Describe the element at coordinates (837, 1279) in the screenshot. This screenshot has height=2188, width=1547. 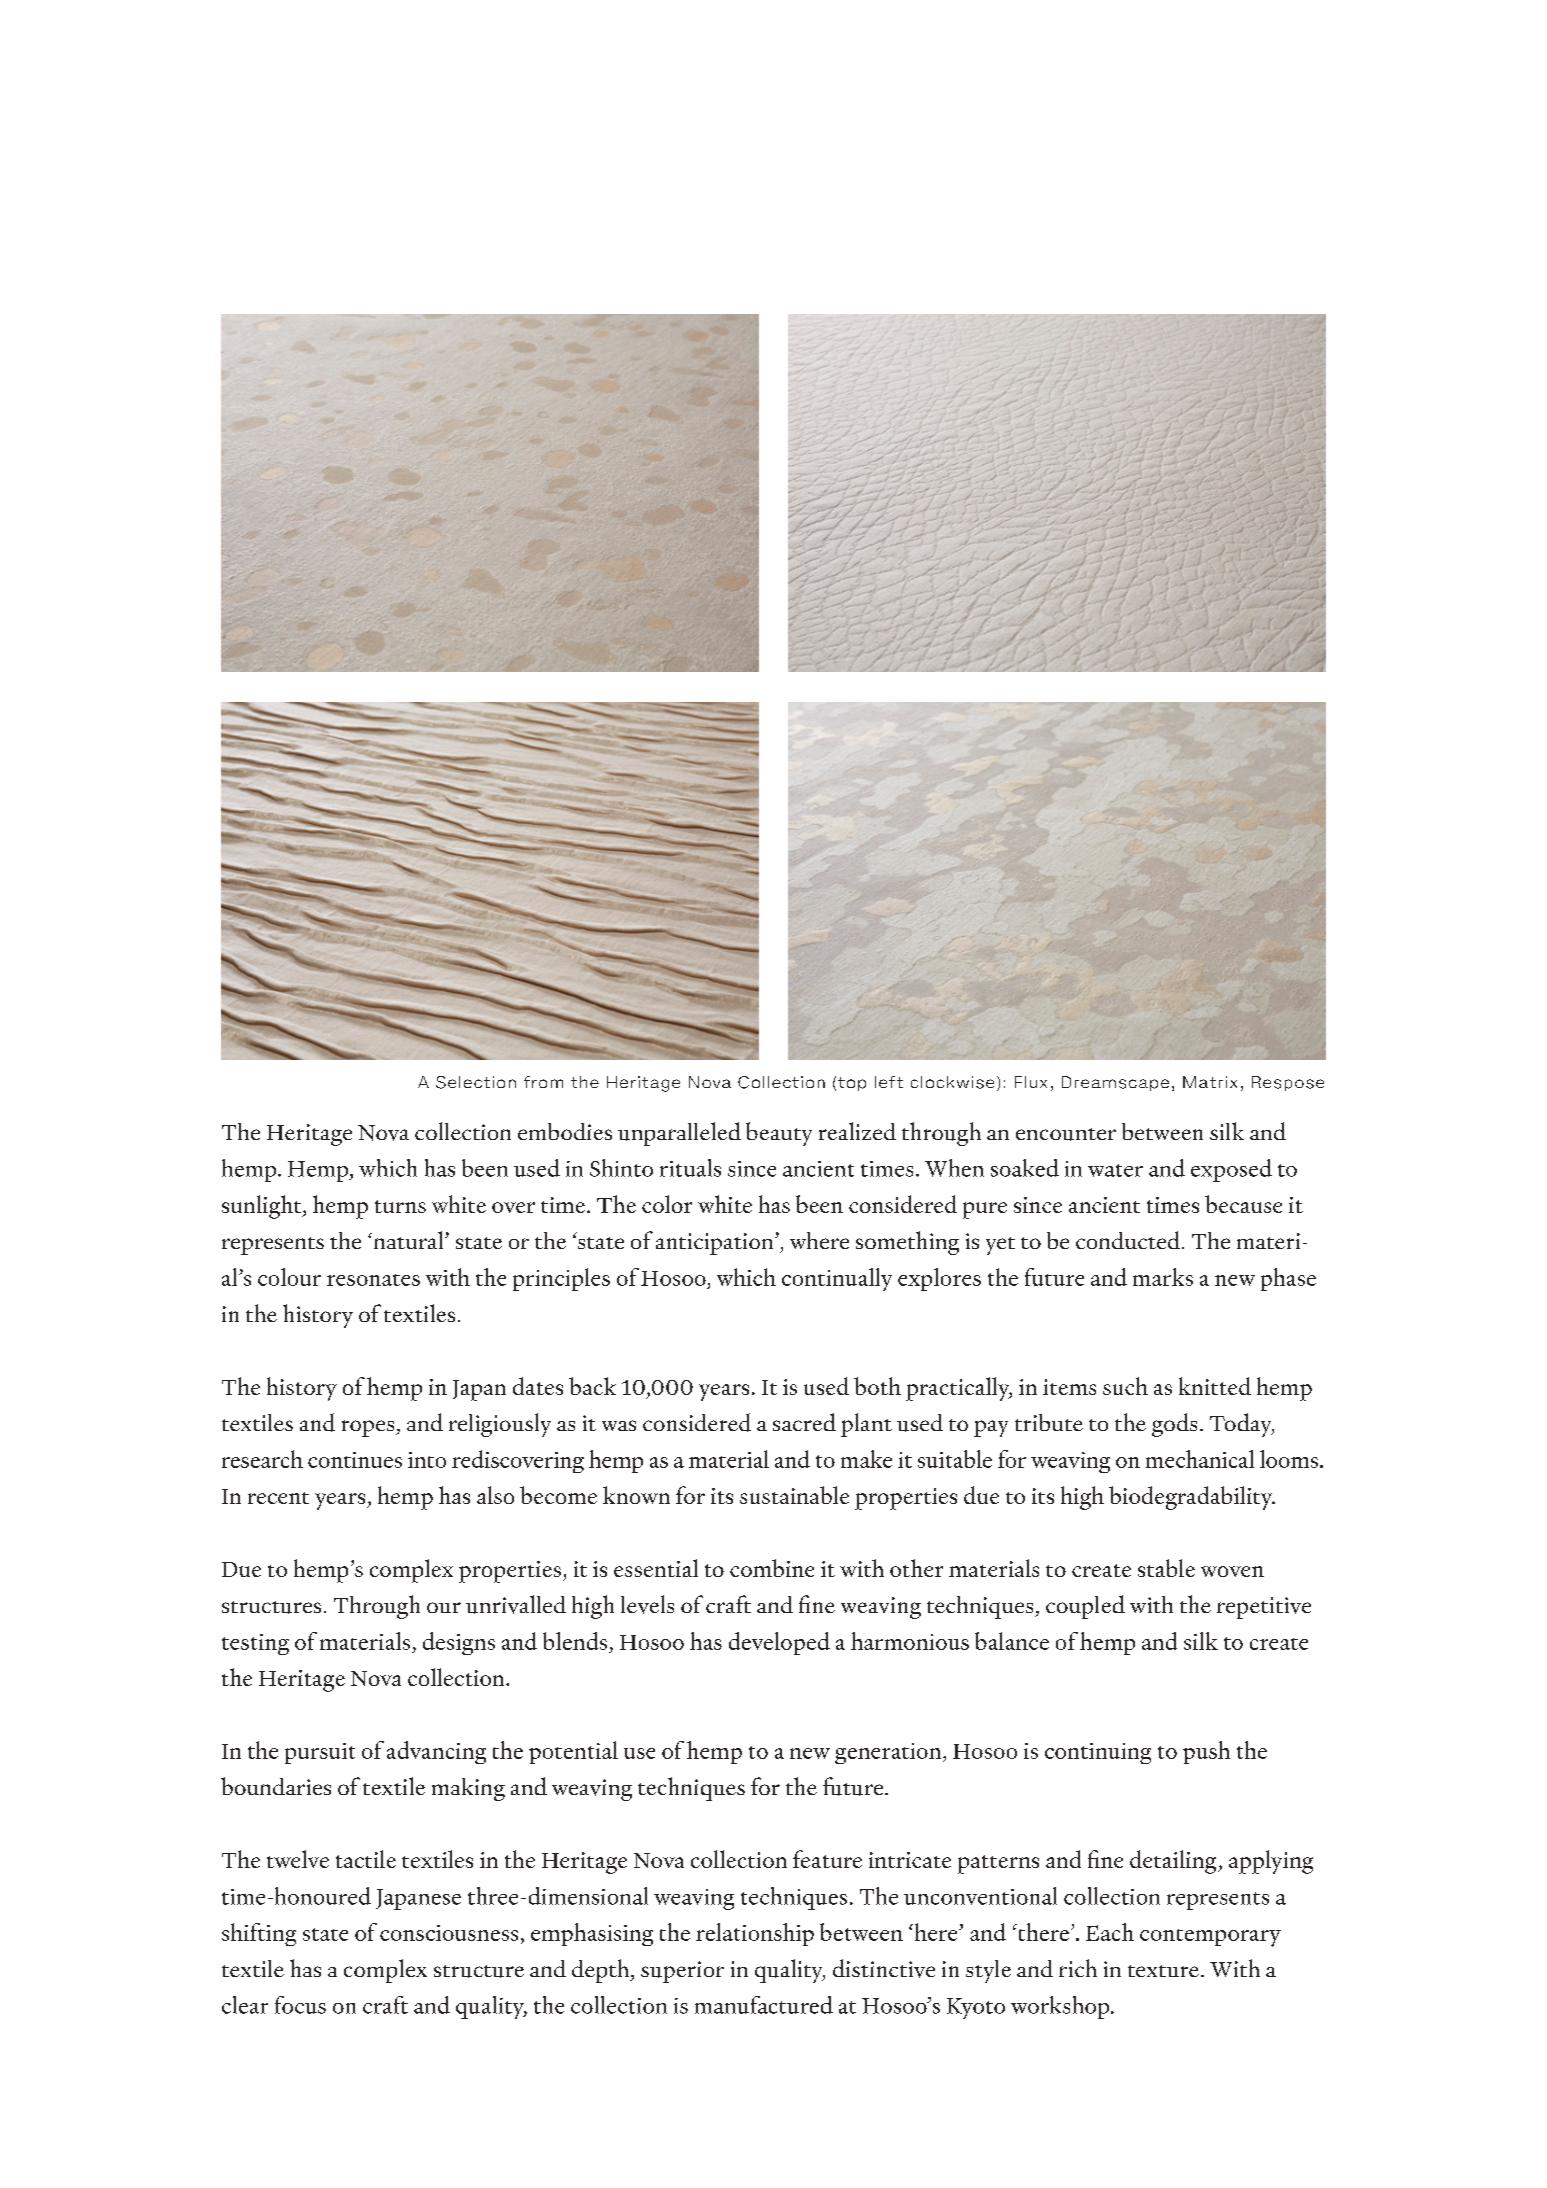
I see `continually` at that location.
